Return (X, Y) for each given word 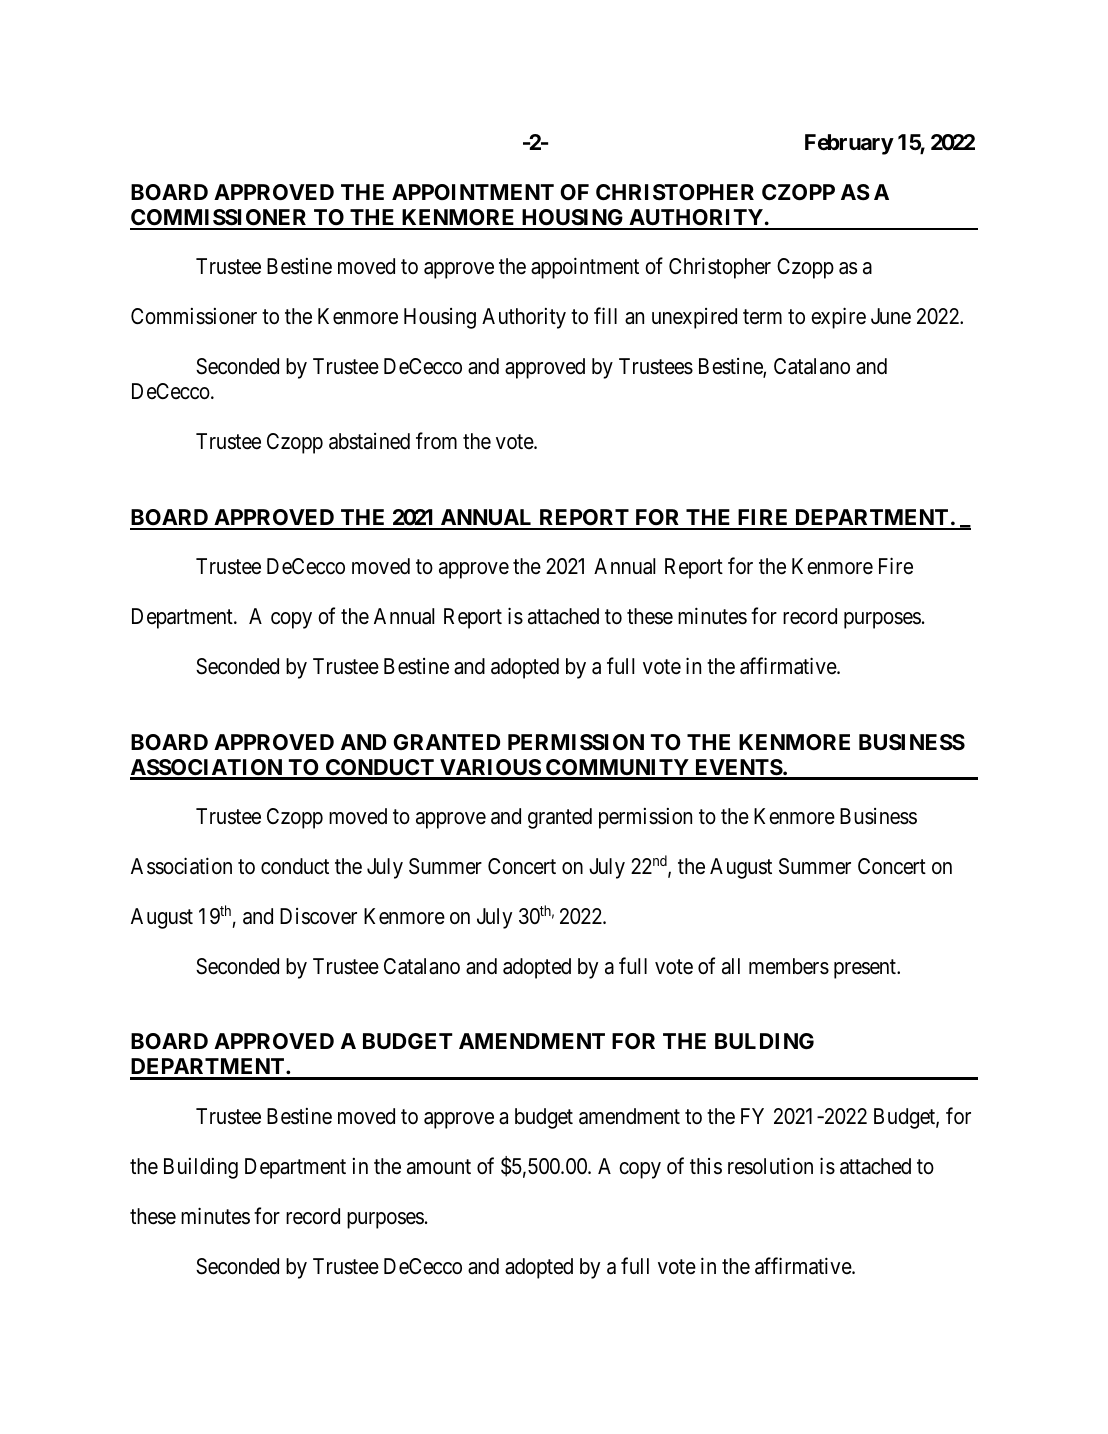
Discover (318, 916)
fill (605, 316)
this (706, 1166)
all (731, 966)
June (891, 316)
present (866, 969)
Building (201, 1168)
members (789, 966)
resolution (770, 1166)
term (762, 317)
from (436, 440)
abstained (369, 441)
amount (439, 1167)
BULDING (764, 1041)
